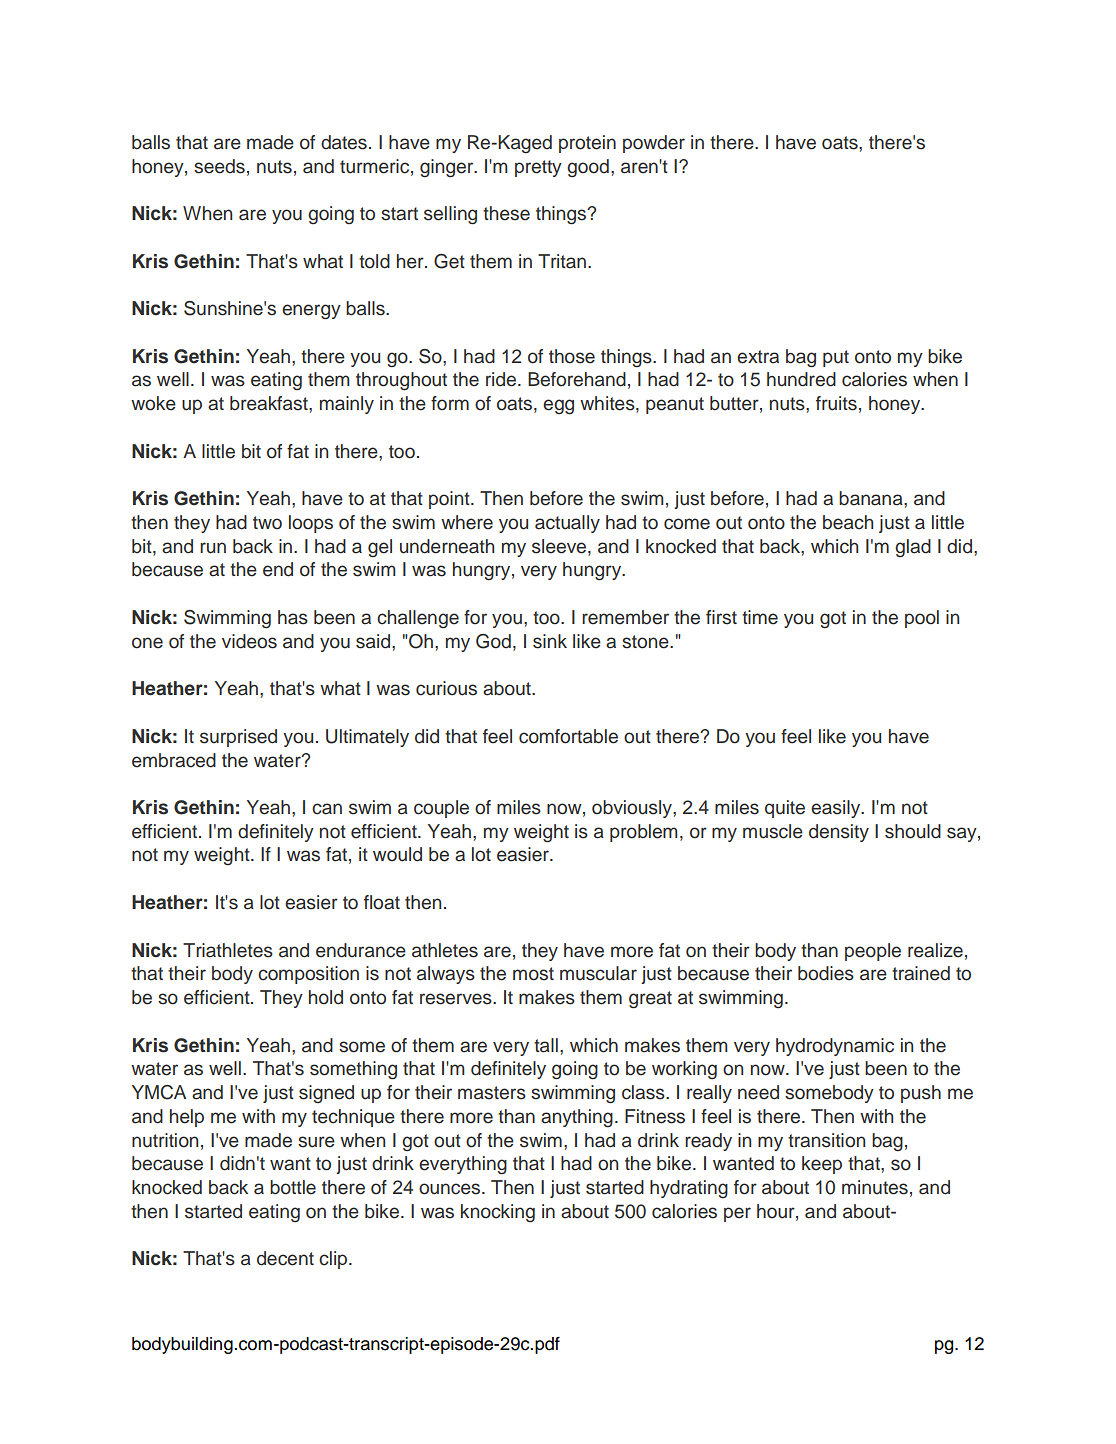  What do you see at coordinates (875, 1187) in the screenshot?
I see `minutes` at bounding box center [875, 1187].
